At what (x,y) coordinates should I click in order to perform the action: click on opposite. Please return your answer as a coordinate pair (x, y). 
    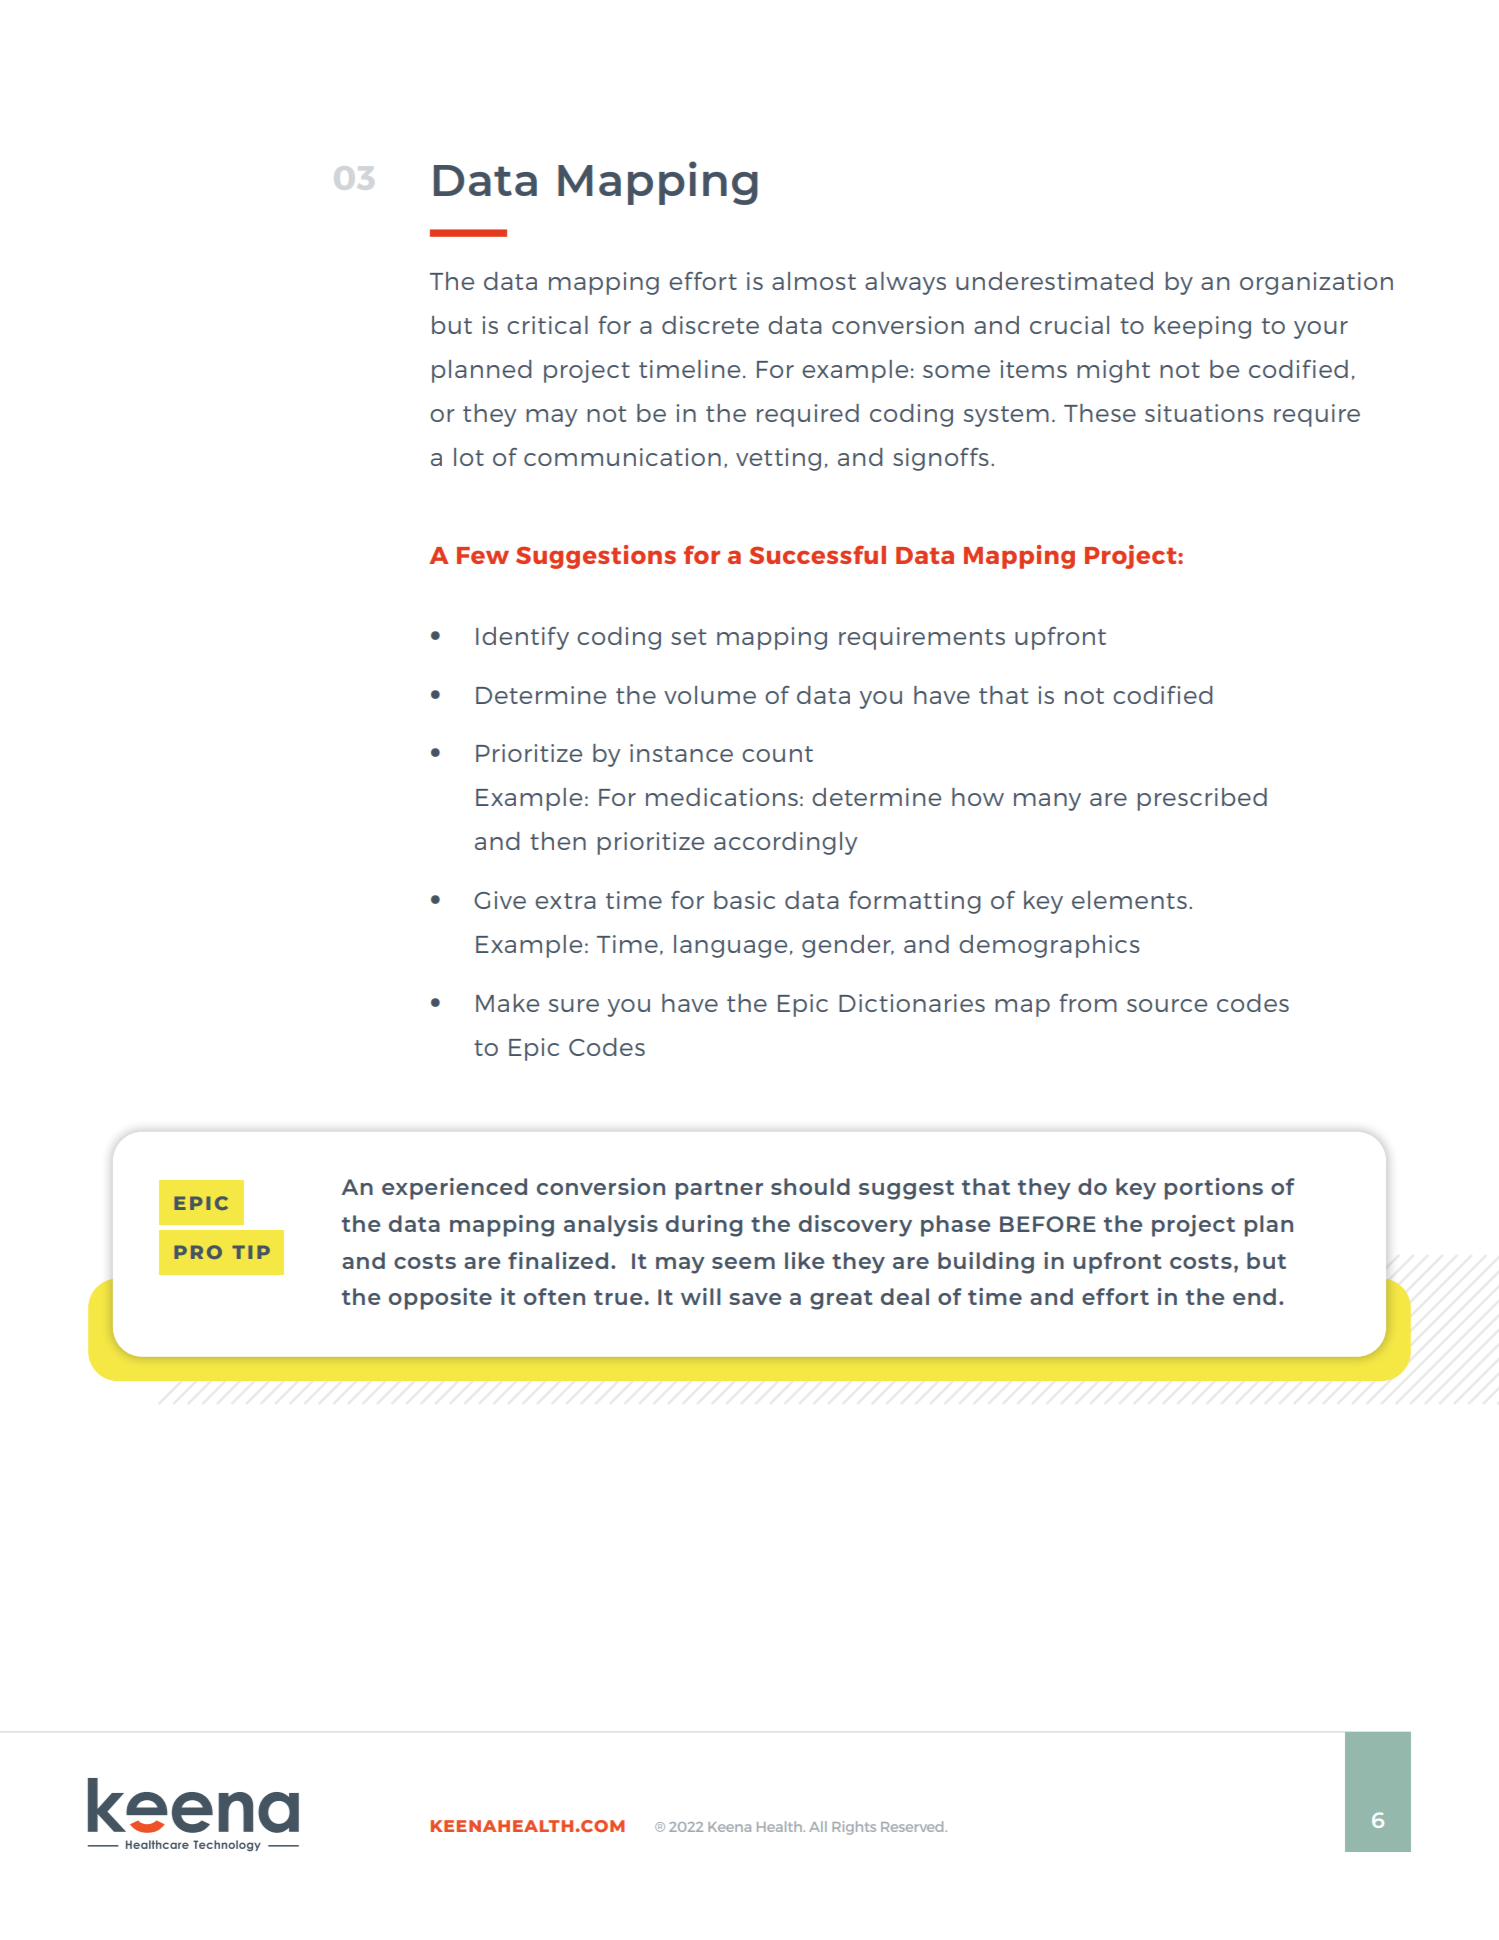
    Looking at the image, I should click on (440, 1299).
